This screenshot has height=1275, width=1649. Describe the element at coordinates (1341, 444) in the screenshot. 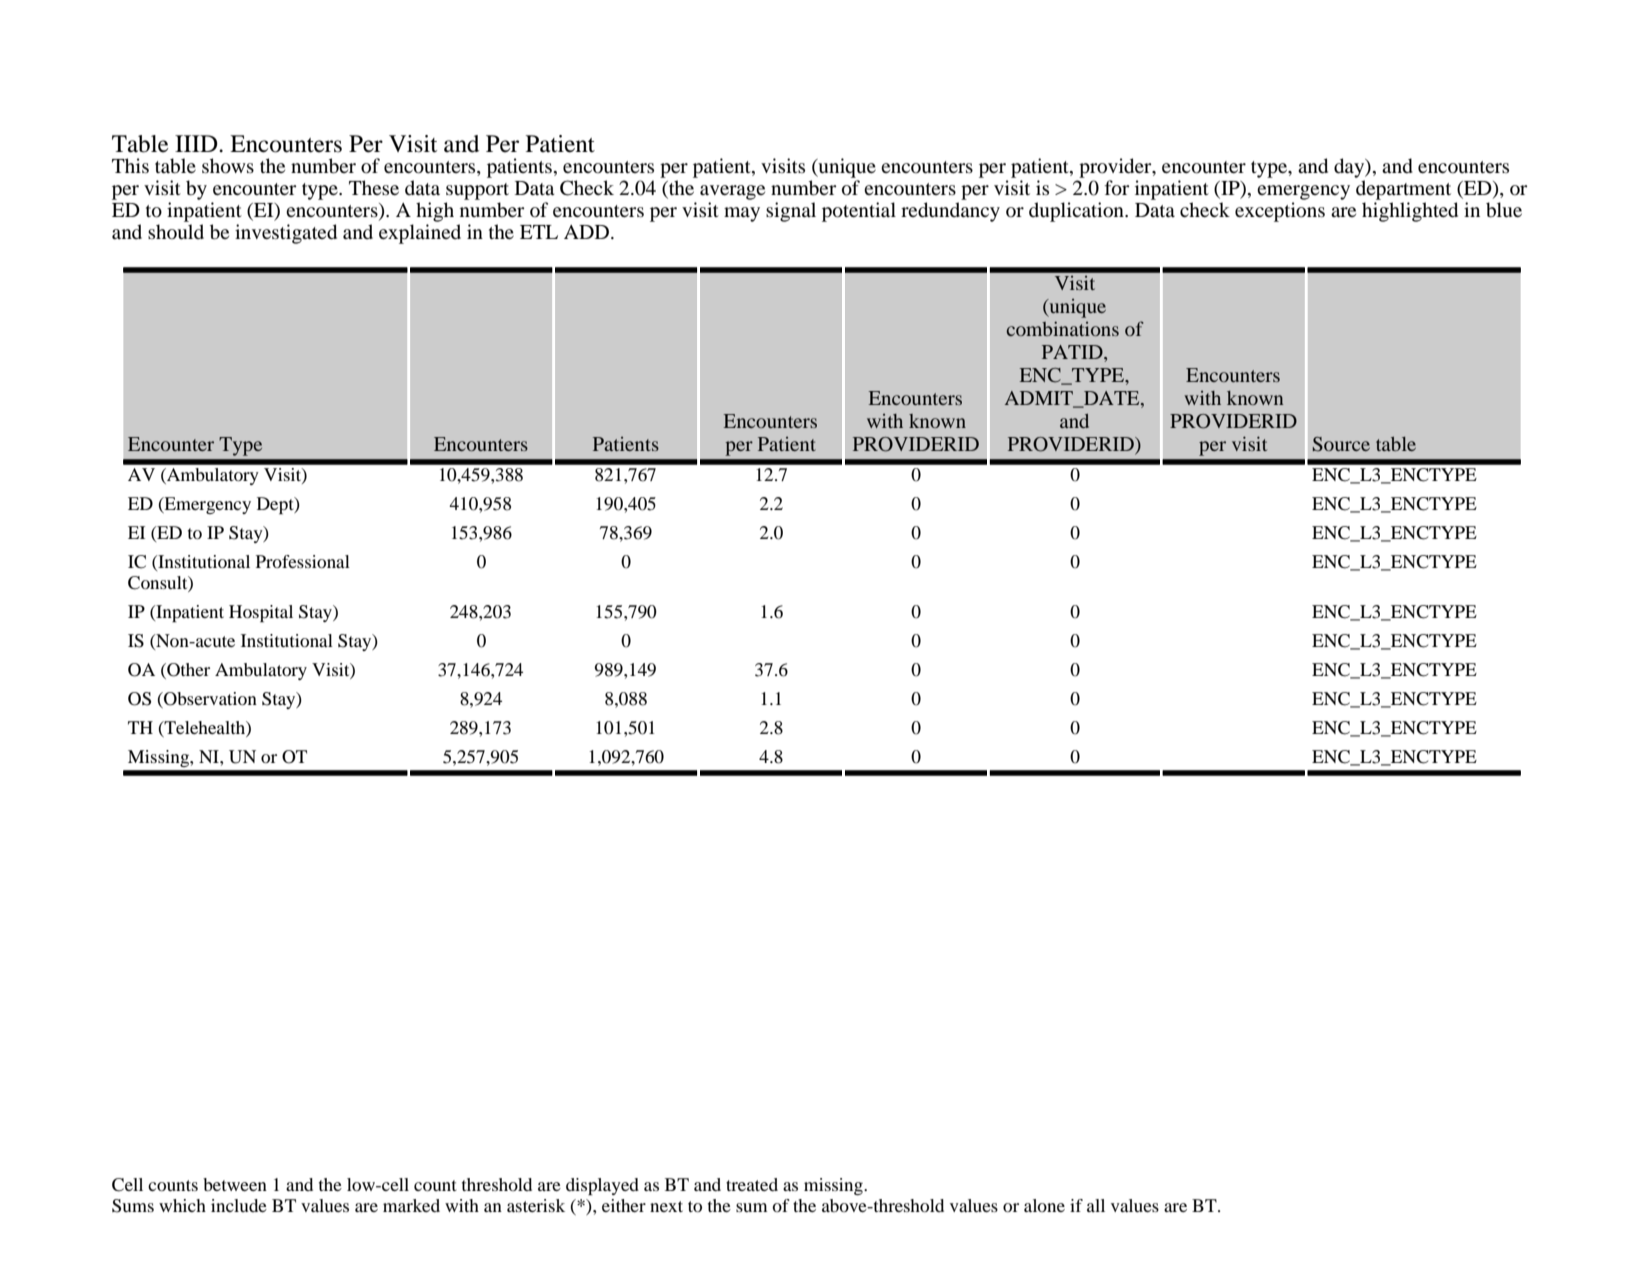

I see `Source` at that location.
